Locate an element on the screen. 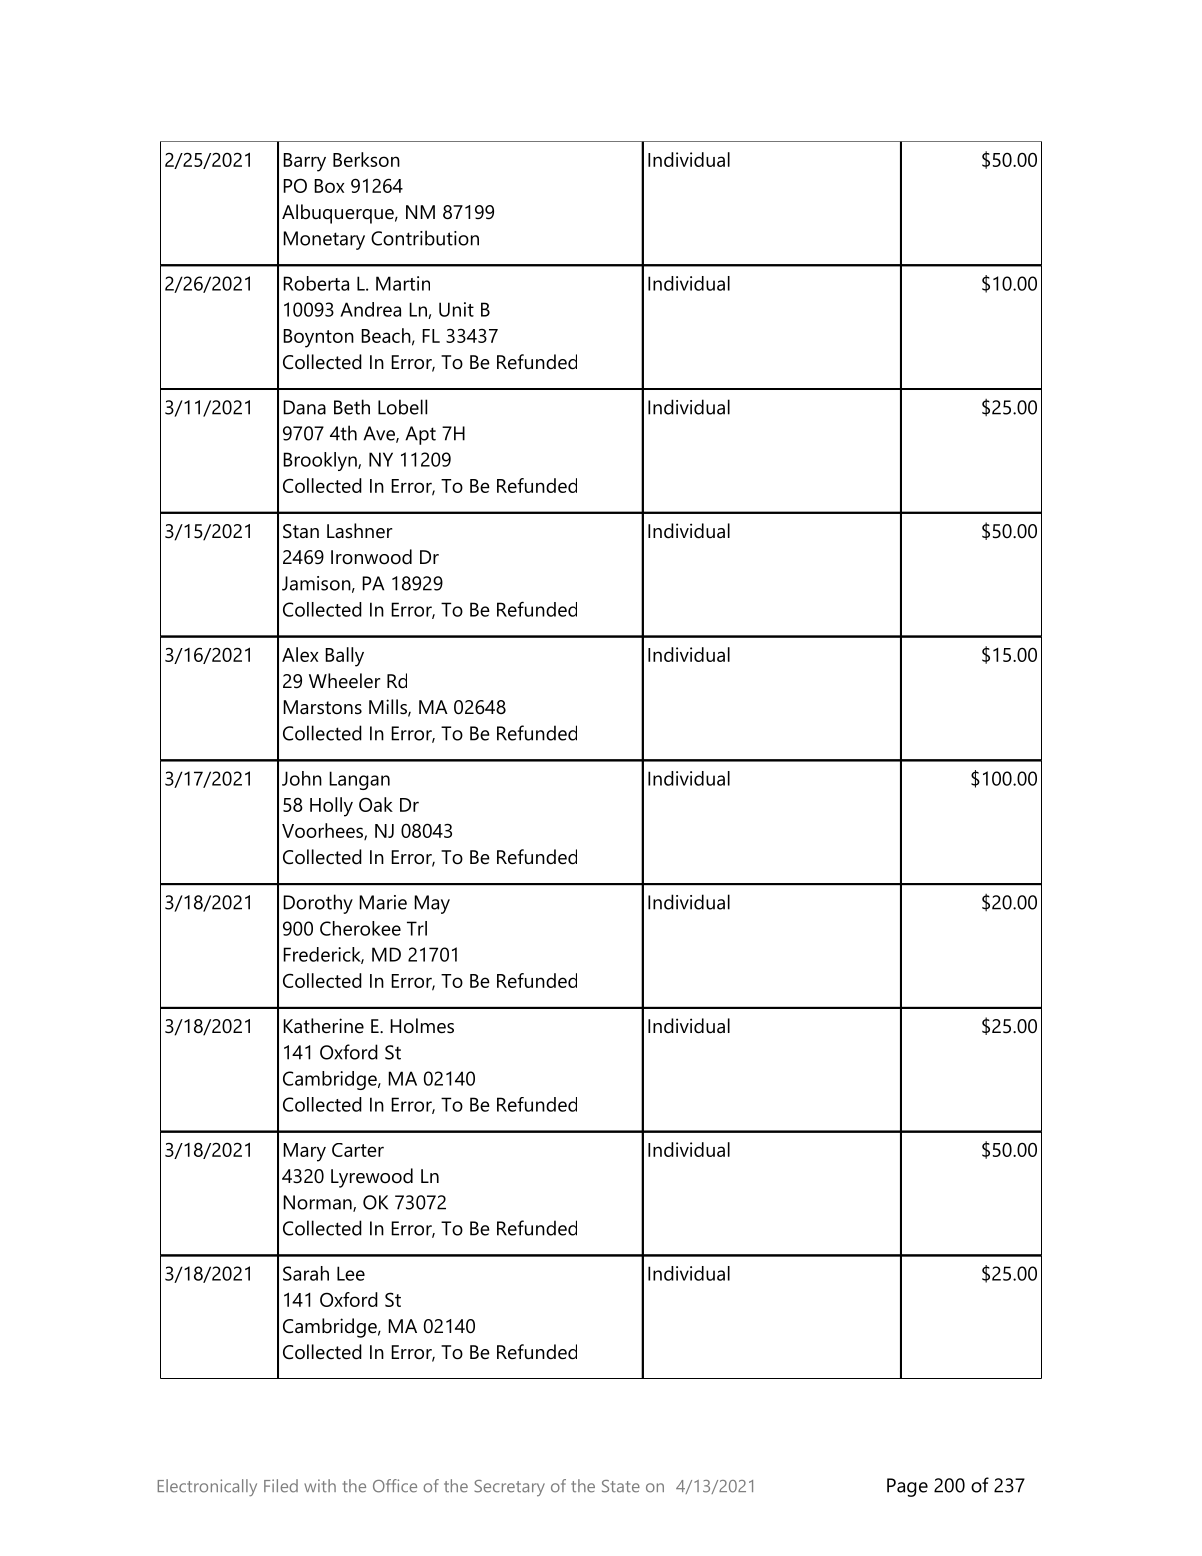 This screenshot has width=1202, height=1556. Box is located at coordinates (329, 186).
